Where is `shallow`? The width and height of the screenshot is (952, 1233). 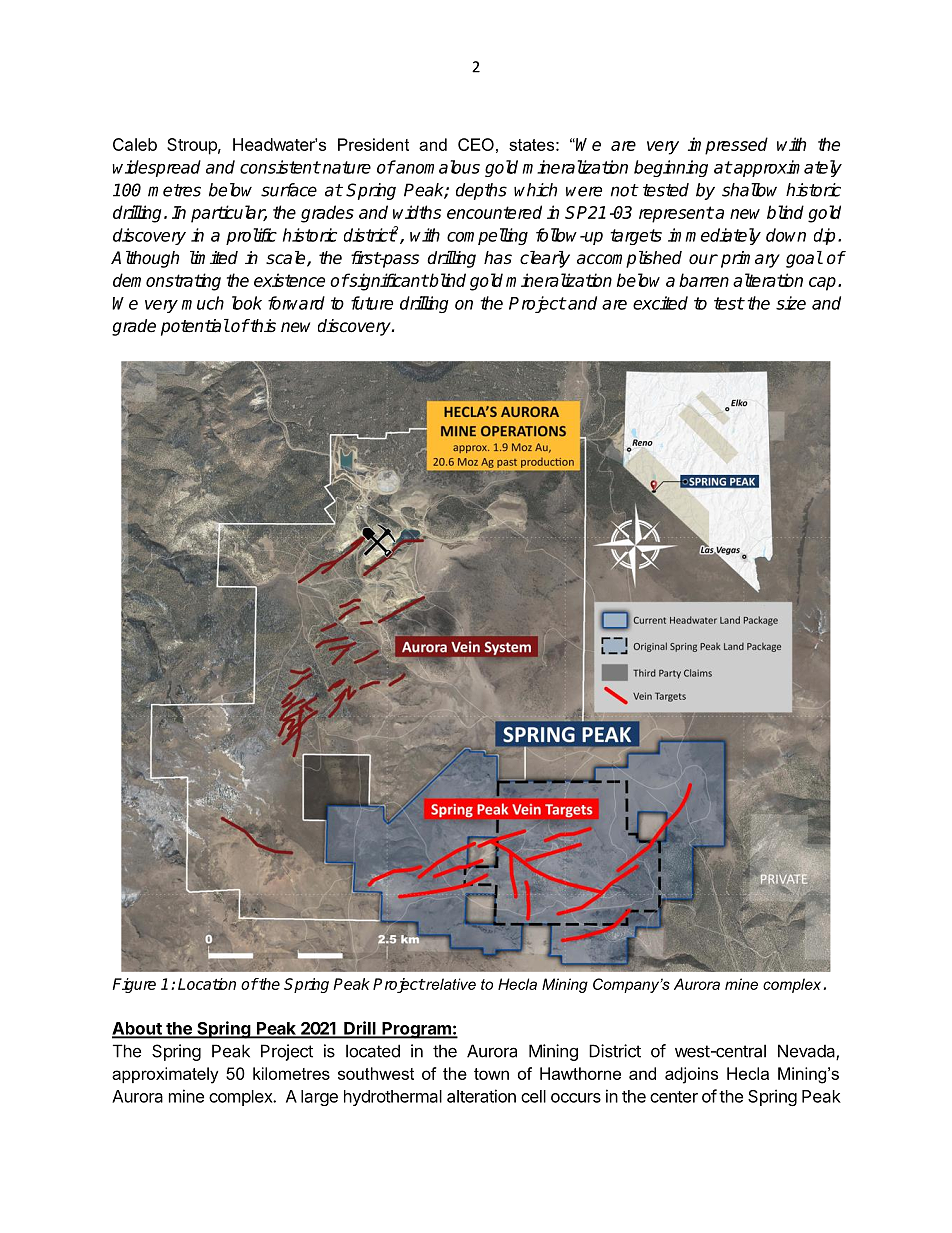
shallow is located at coordinates (749, 190).
